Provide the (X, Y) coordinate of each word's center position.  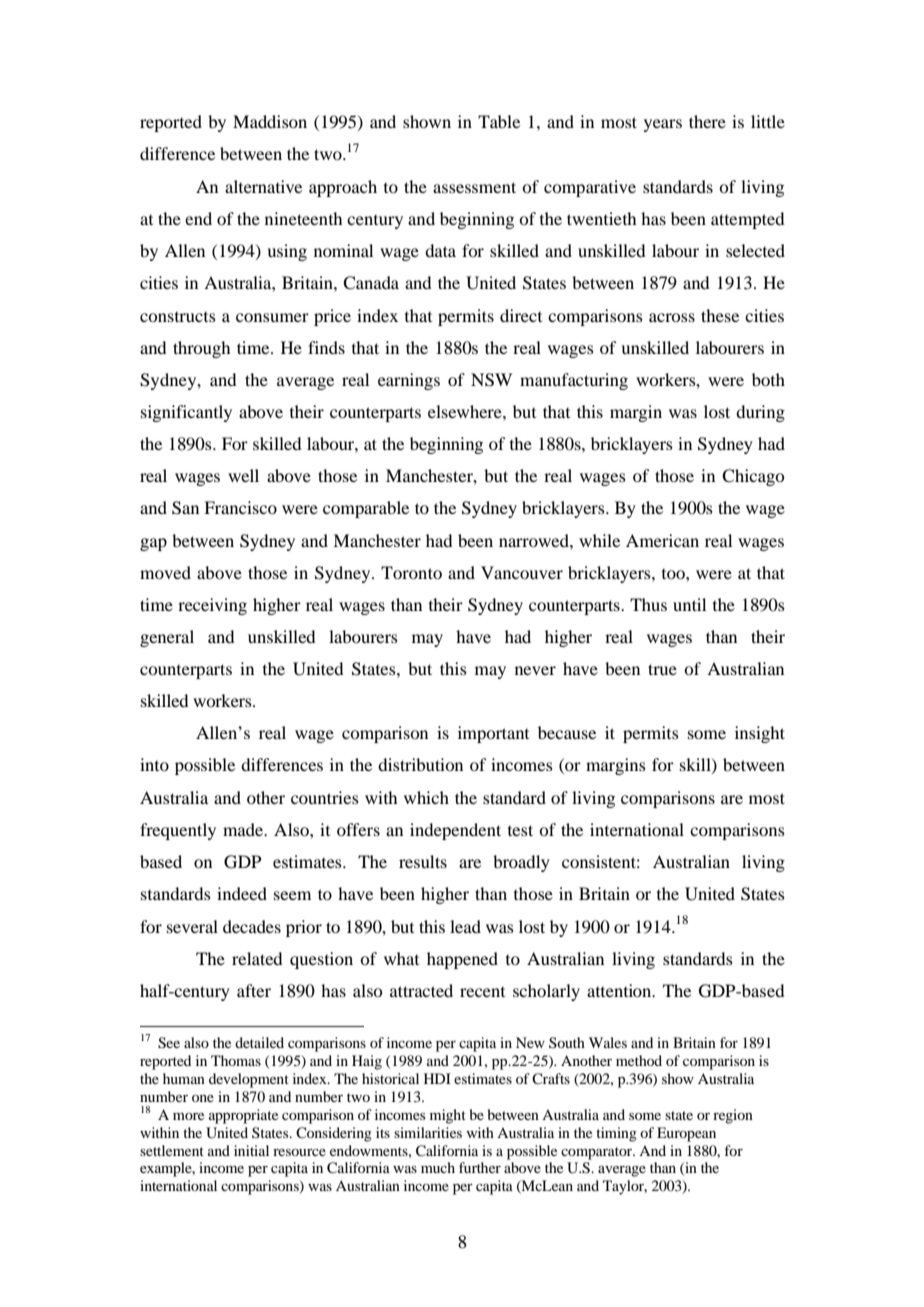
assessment (474, 187)
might (448, 1116)
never (535, 670)
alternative (263, 186)
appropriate (243, 1116)
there (707, 121)
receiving (212, 606)
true (662, 669)
